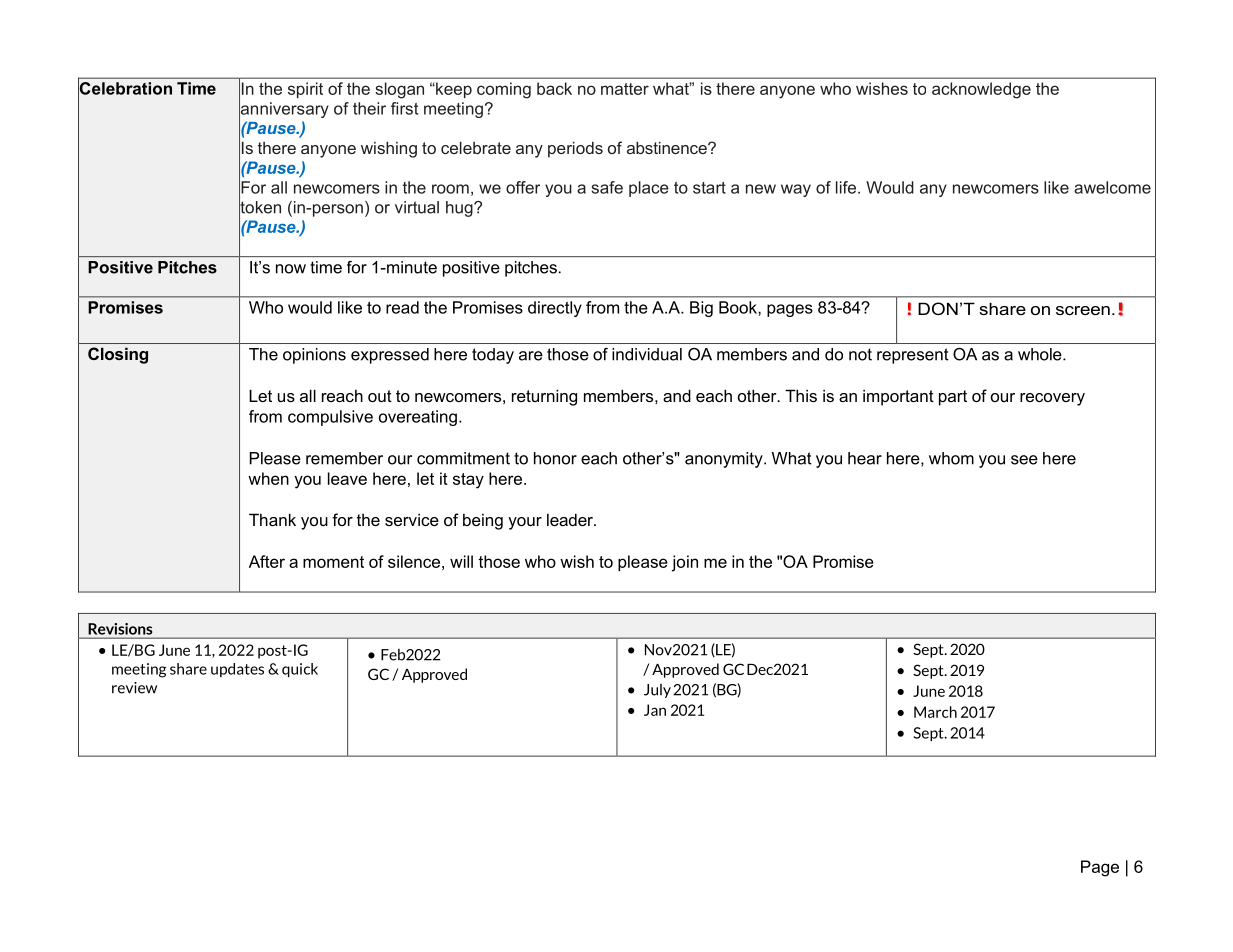  Describe the element at coordinates (953, 398) in the page. I see `part` at that location.
